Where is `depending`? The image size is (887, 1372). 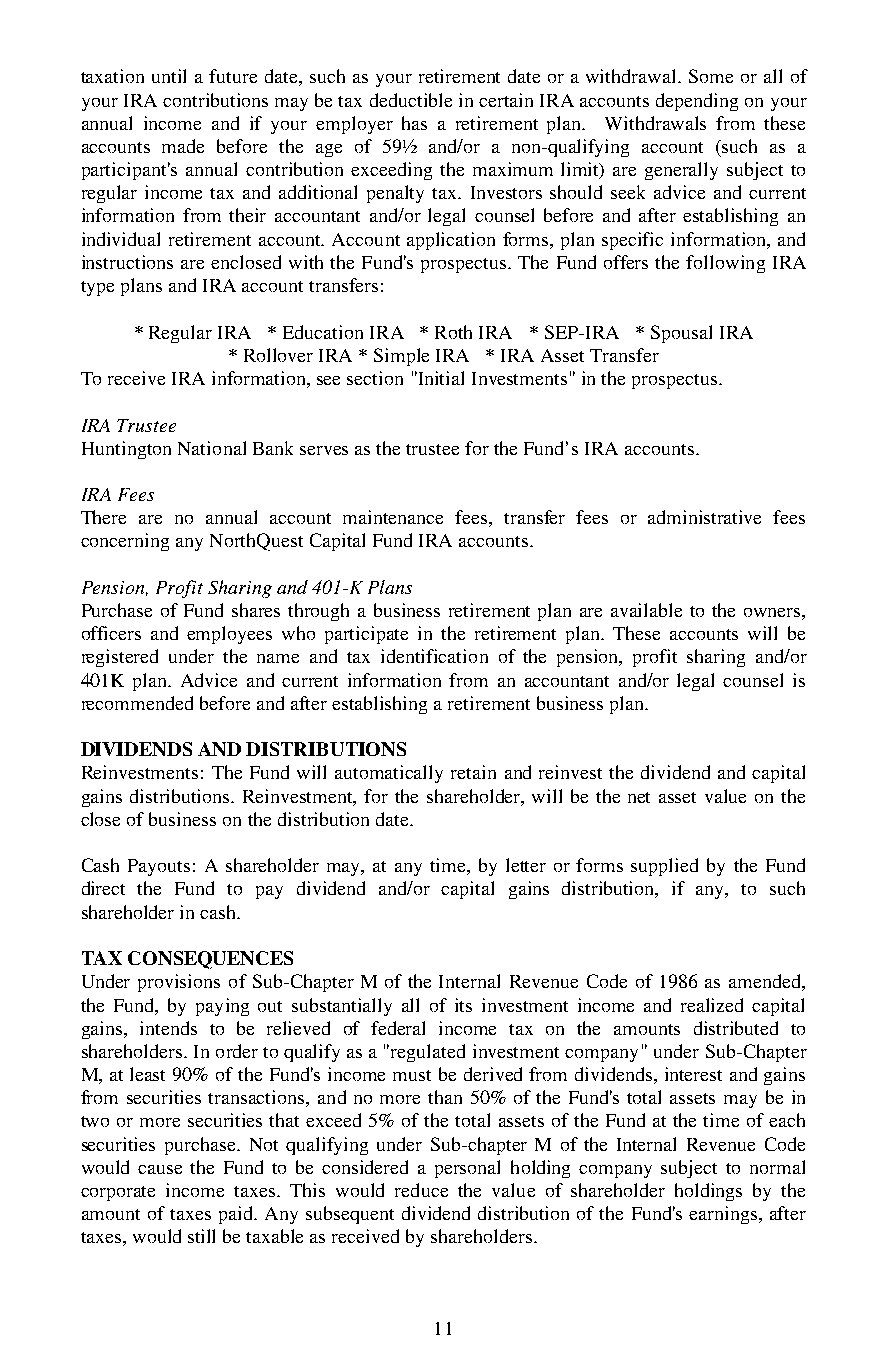 depending is located at coordinates (697, 102).
